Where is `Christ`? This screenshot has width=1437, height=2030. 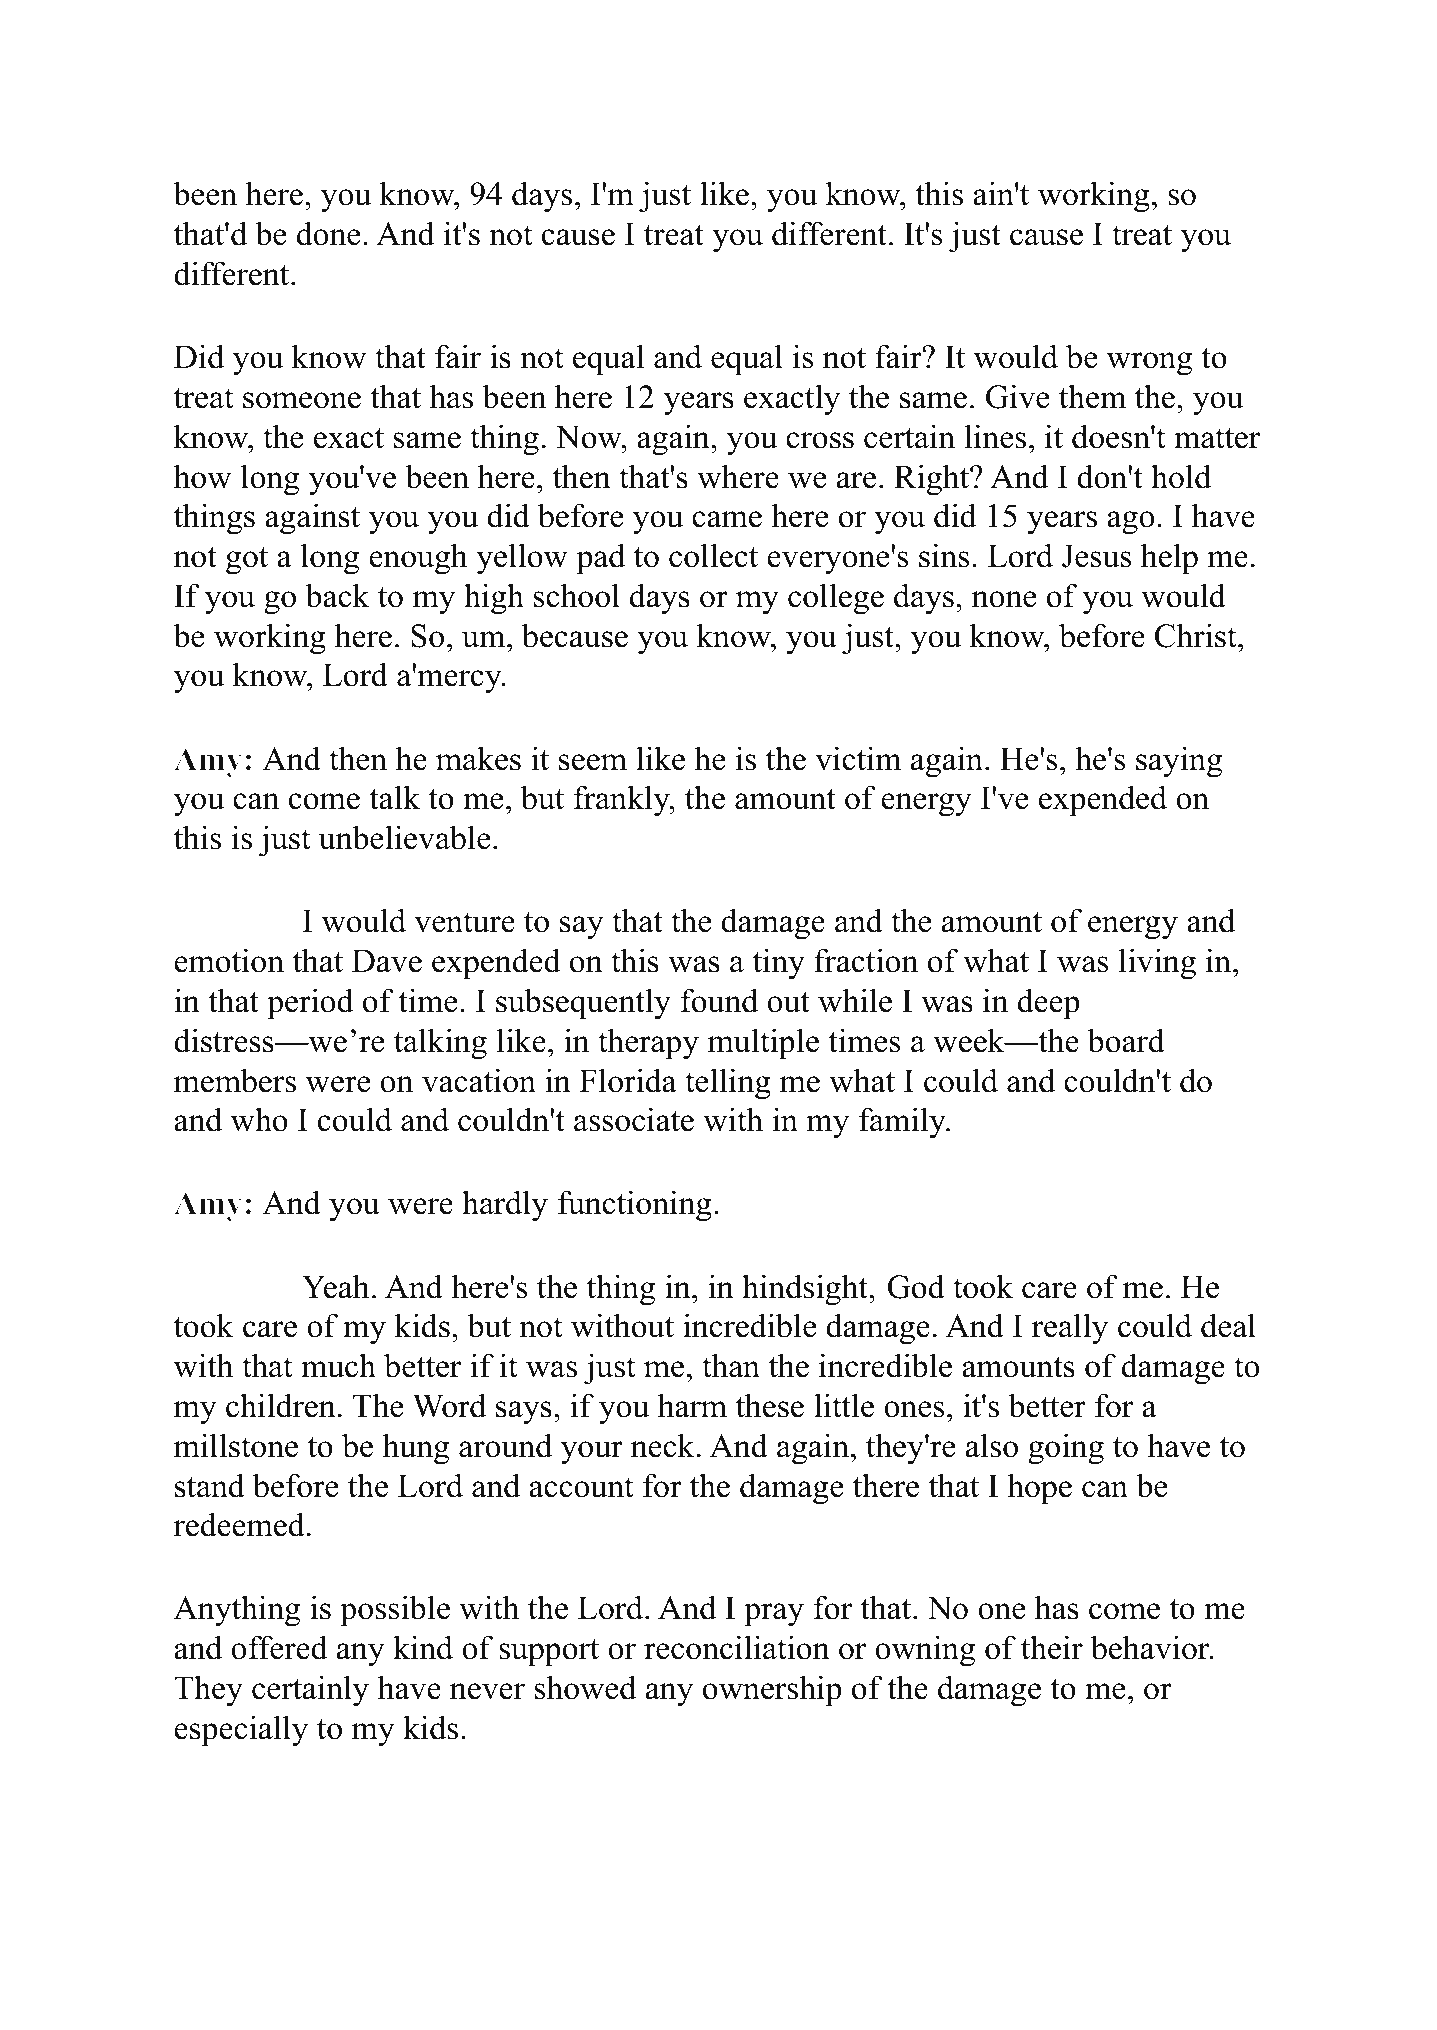 Christ is located at coordinates (1197, 635).
